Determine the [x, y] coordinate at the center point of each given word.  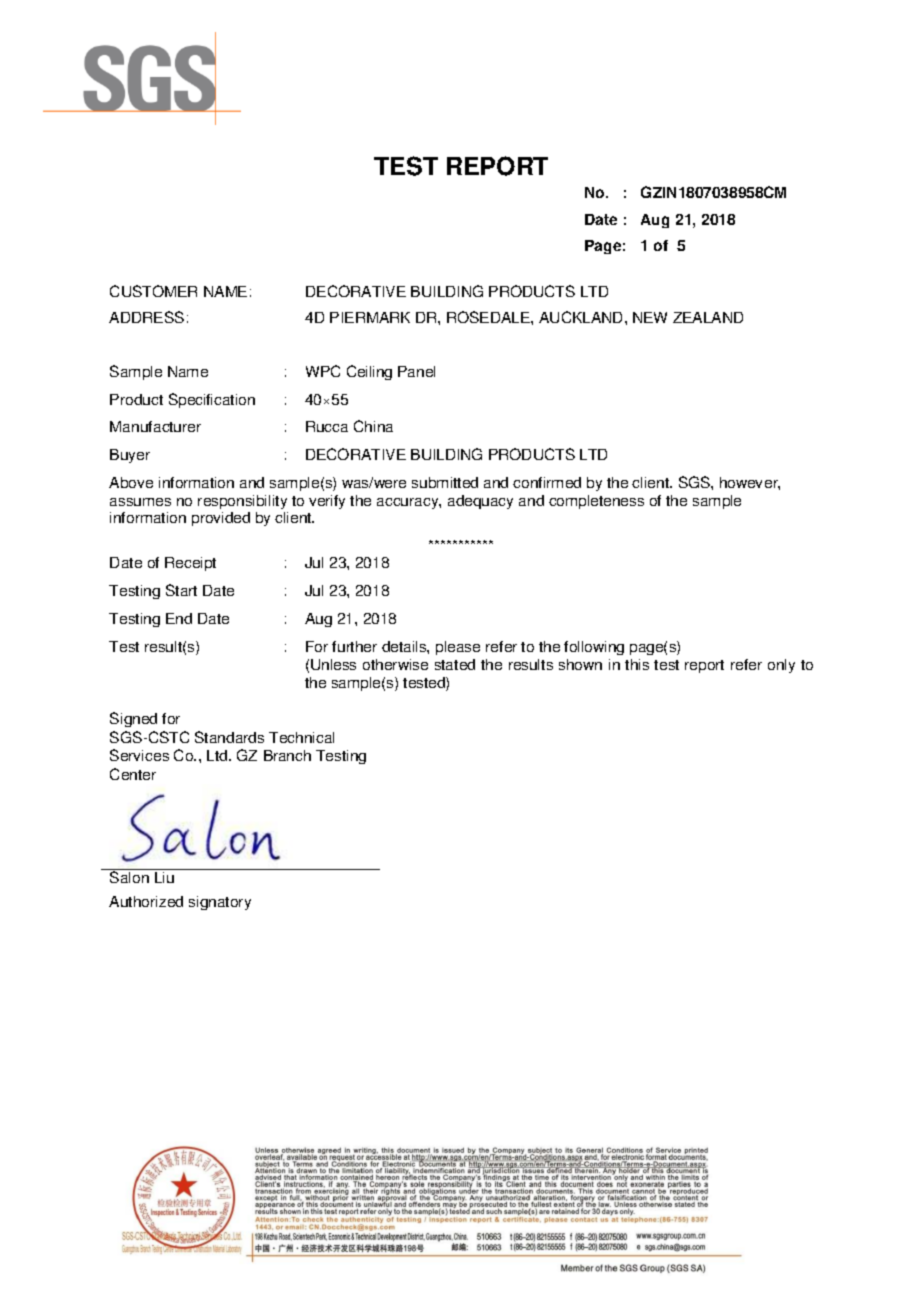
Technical [301, 737]
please [458, 648]
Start [181, 590]
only [781, 666]
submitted [445, 482]
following [594, 648]
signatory [220, 903]
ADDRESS [146, 317]
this [637, 664]
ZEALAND [708, 317]
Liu [164, 877]
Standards [229, 737]
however [750, 483]
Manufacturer [155, 426]
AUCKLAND [582, 317]
